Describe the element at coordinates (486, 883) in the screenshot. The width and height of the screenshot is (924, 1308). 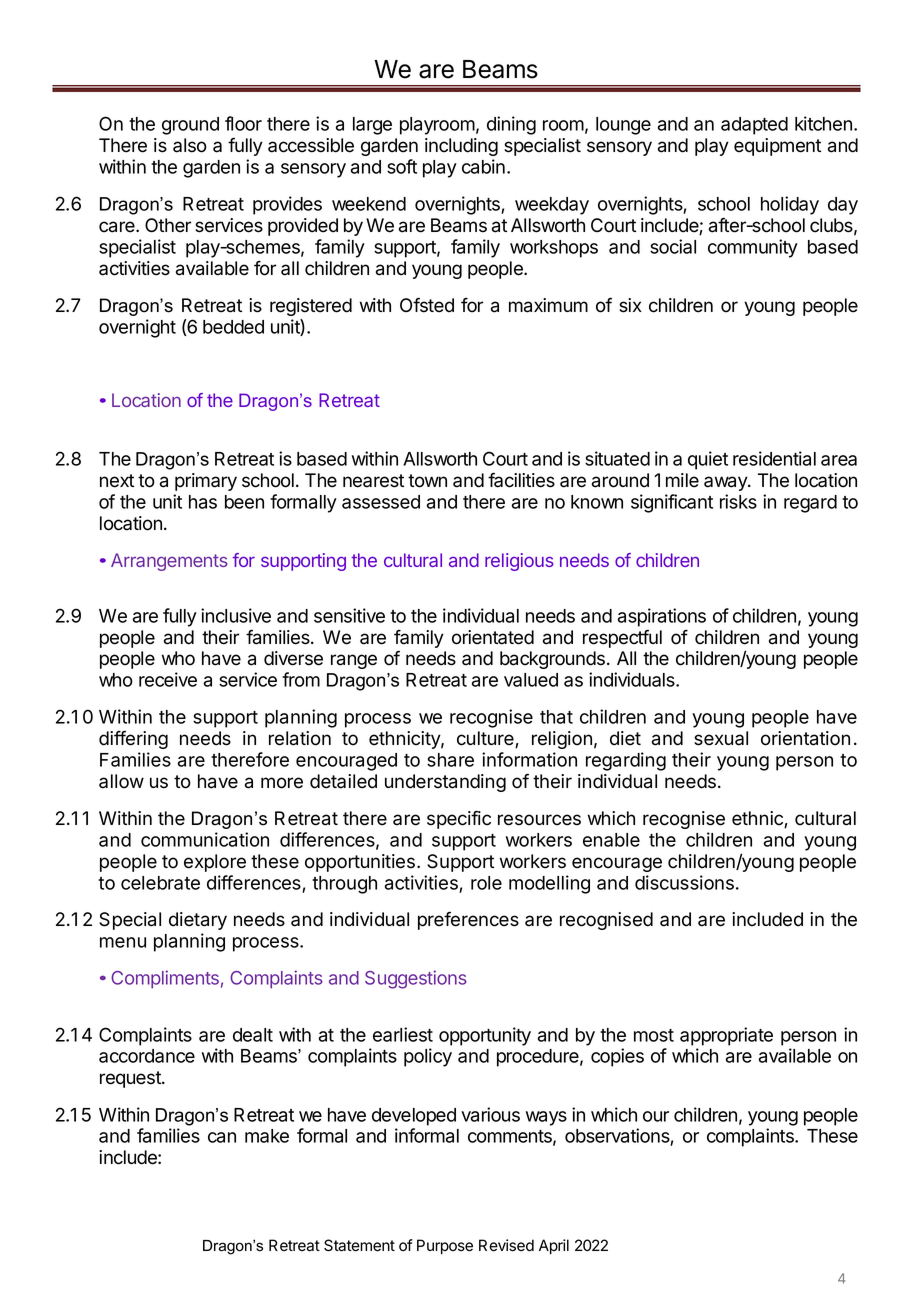
I see `role` at that location.
